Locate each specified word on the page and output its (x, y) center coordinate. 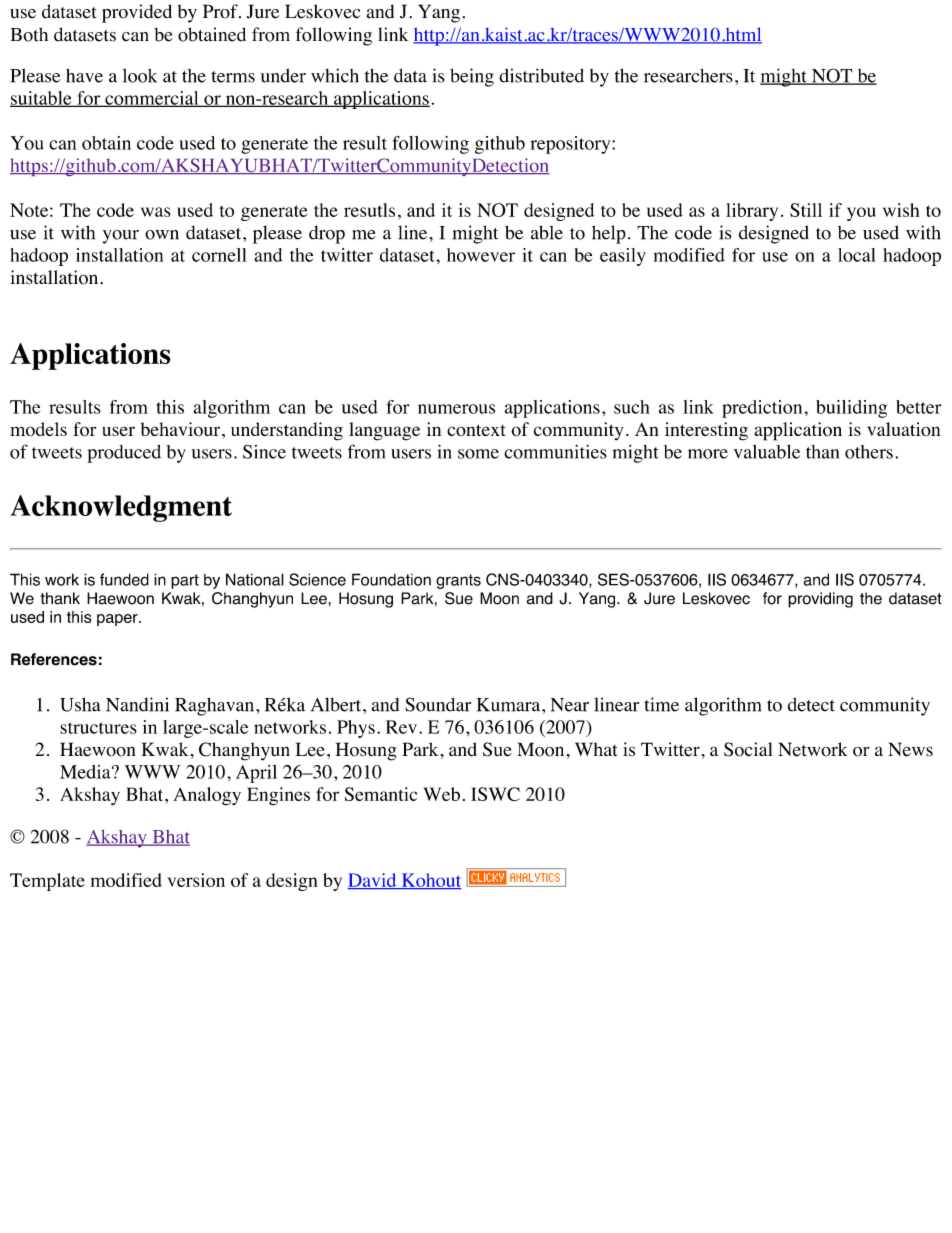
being (472, 77)
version (196, 880)
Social (748, 749)
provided (137, 13)
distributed (541, 75)
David (373, 881)
